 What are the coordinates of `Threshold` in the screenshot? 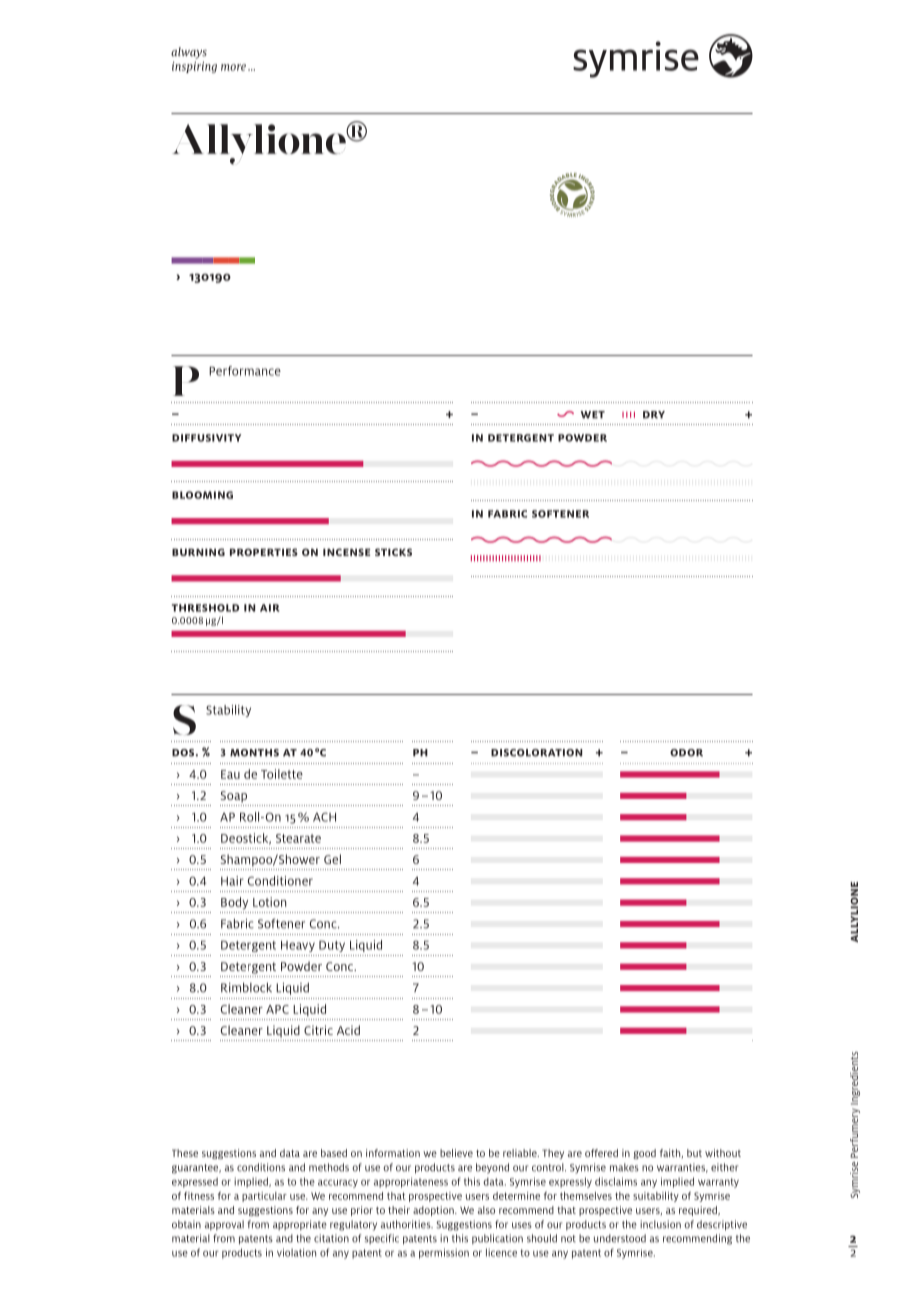 It's located at (205, 608).
